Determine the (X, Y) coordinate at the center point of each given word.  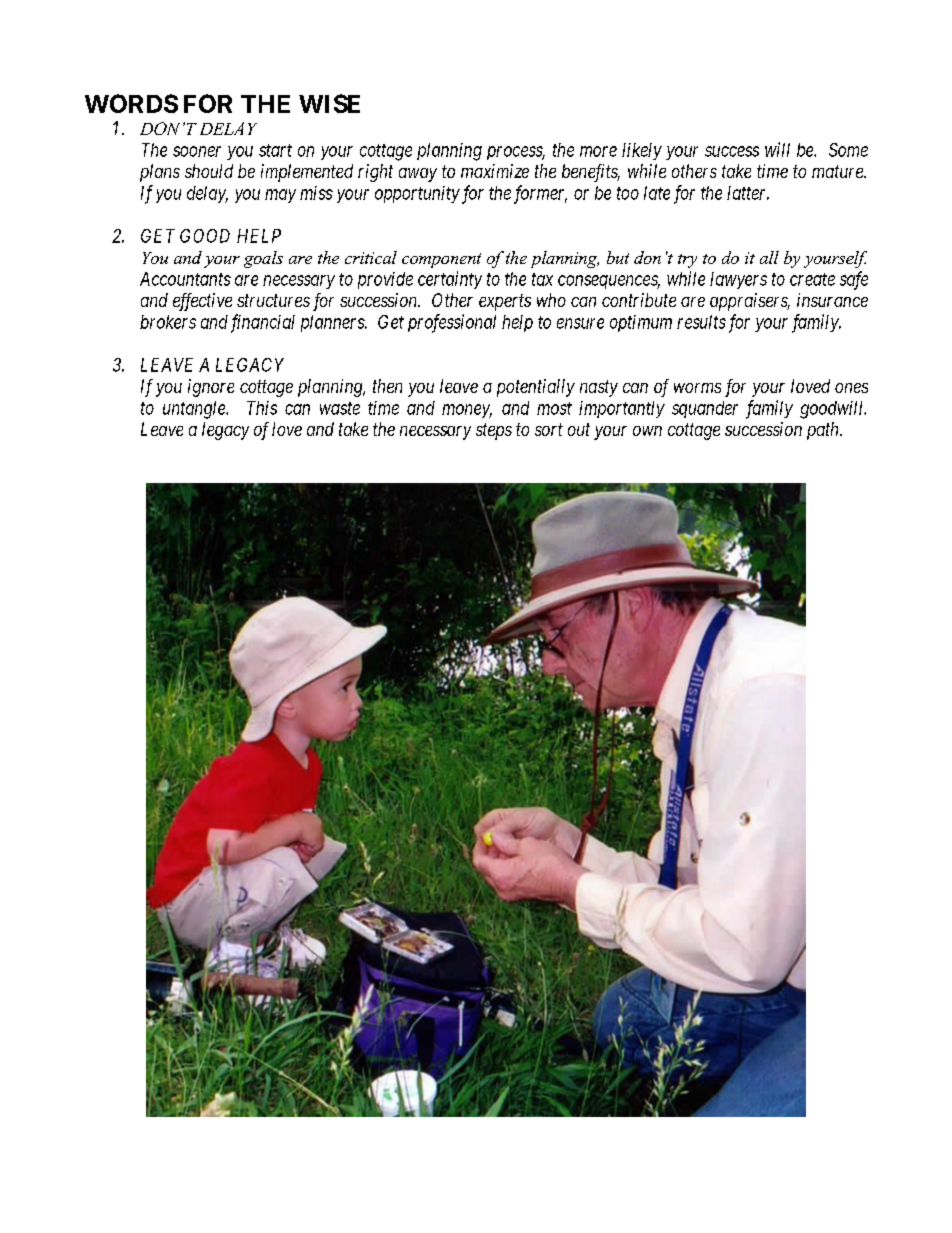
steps (494, 431)
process (516, 153)
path (824, 431)
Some (848, 150)
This (262, 408)
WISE (329, 103)
